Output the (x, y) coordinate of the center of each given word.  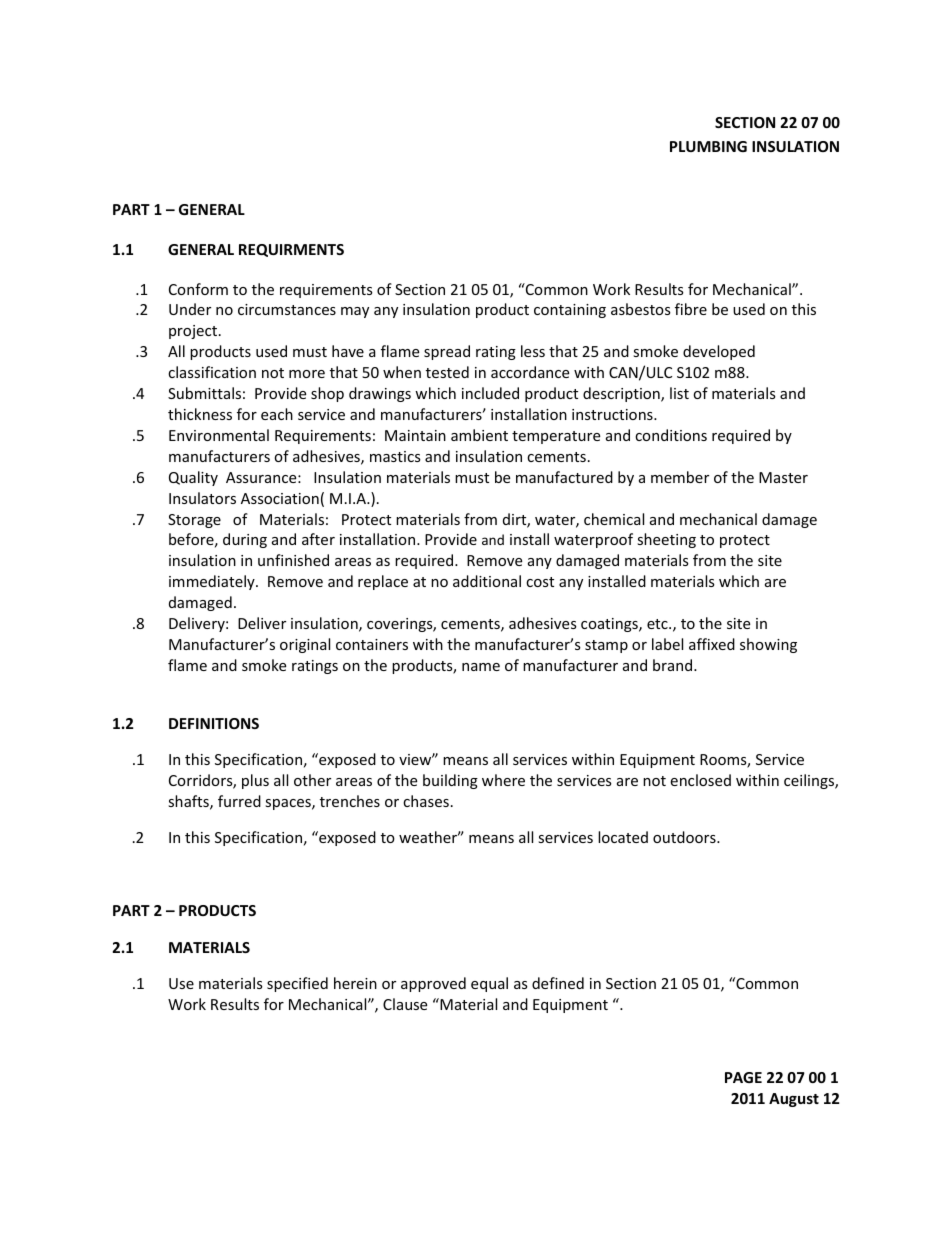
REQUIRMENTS (291, 250)
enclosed (700, 780)
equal (489, 984)
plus (255, 781)
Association (280, 498)
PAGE (743, 1077)
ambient (479, 435)
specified (297, 984)
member (680, 477)
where (503, 780)
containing (570, 311)
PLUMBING (708, 146)
